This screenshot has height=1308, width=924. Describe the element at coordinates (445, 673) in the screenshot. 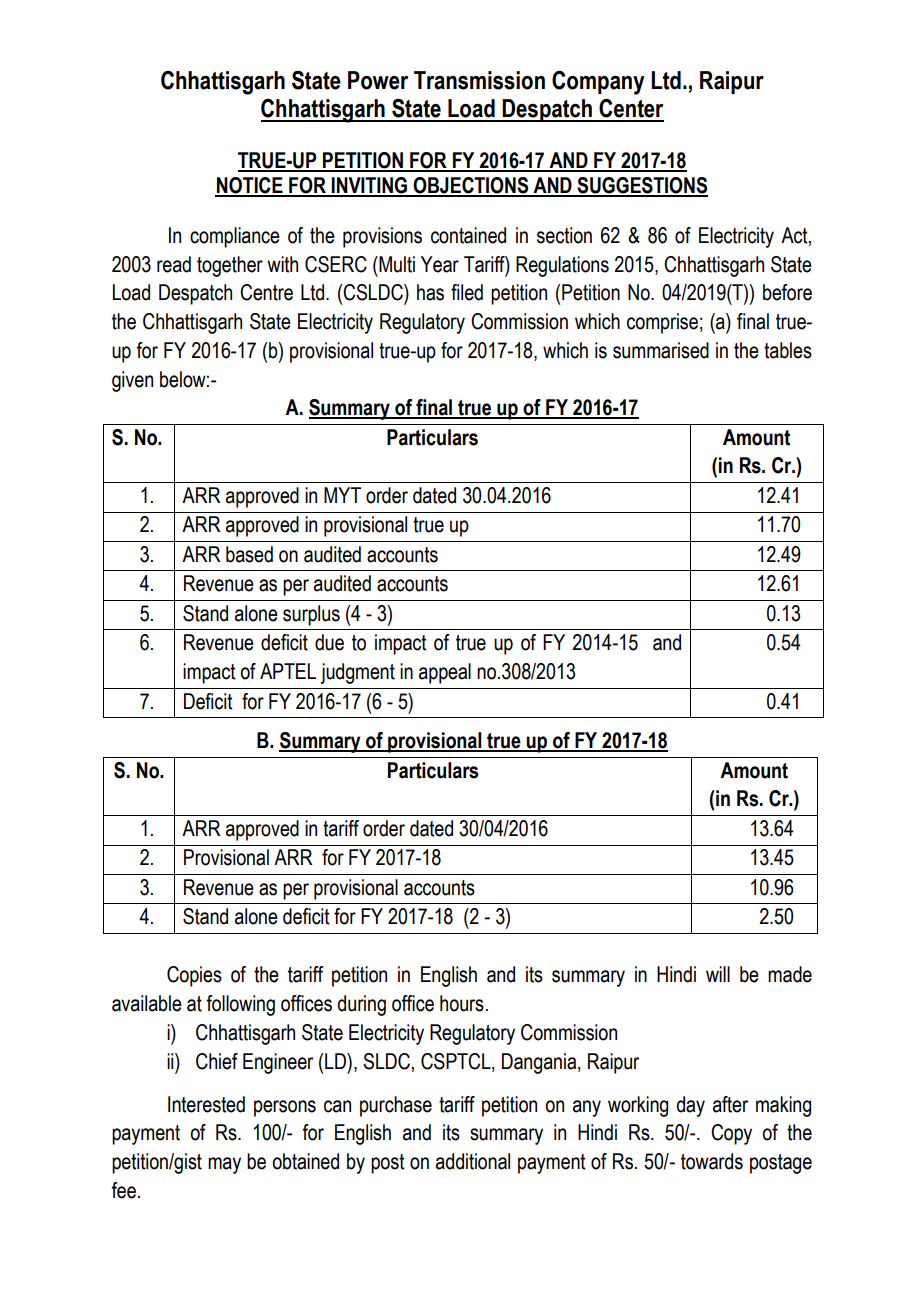

I see `appeal` at that location.
